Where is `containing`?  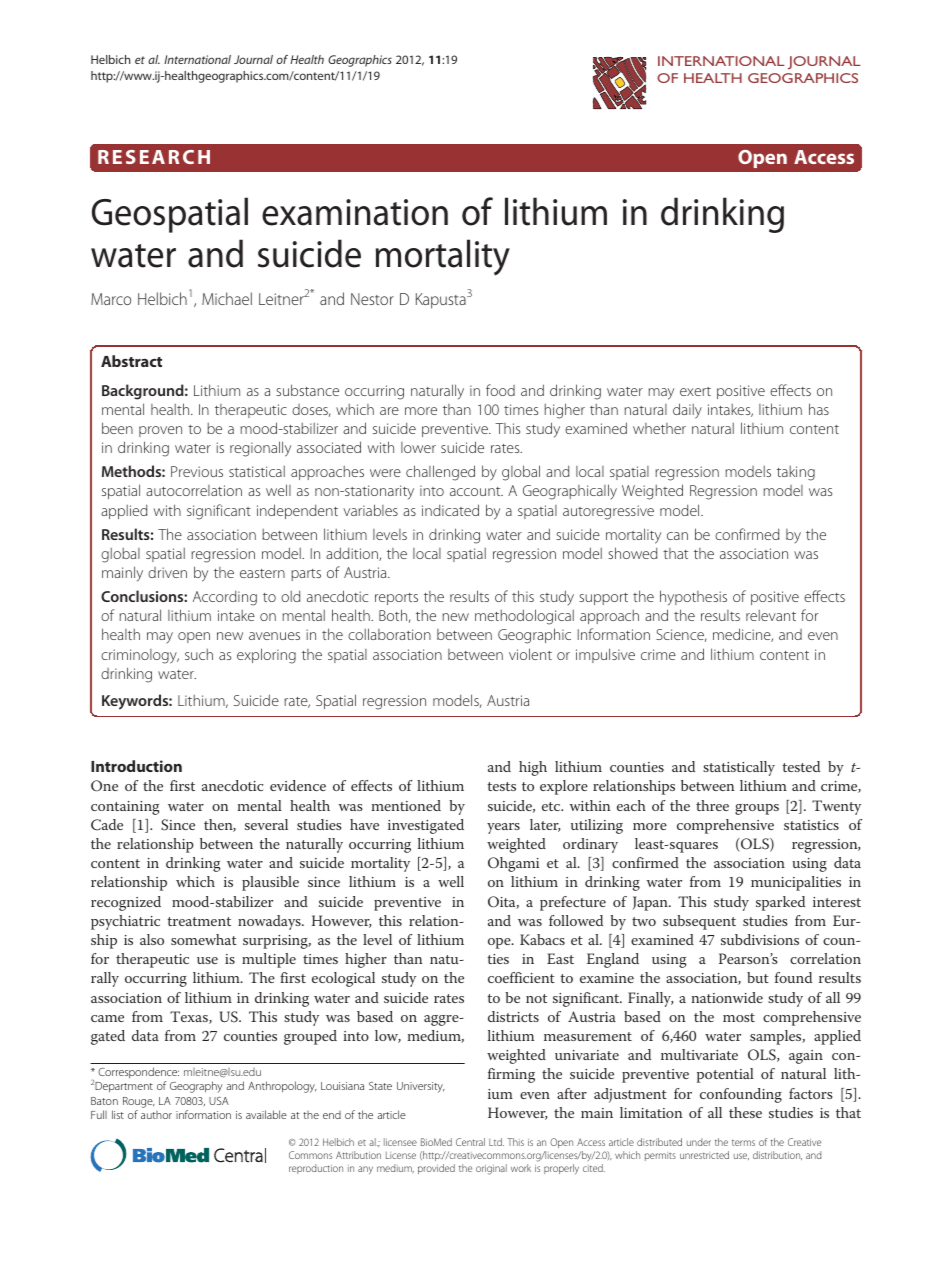 containing is located at coordinates (125, 808).
